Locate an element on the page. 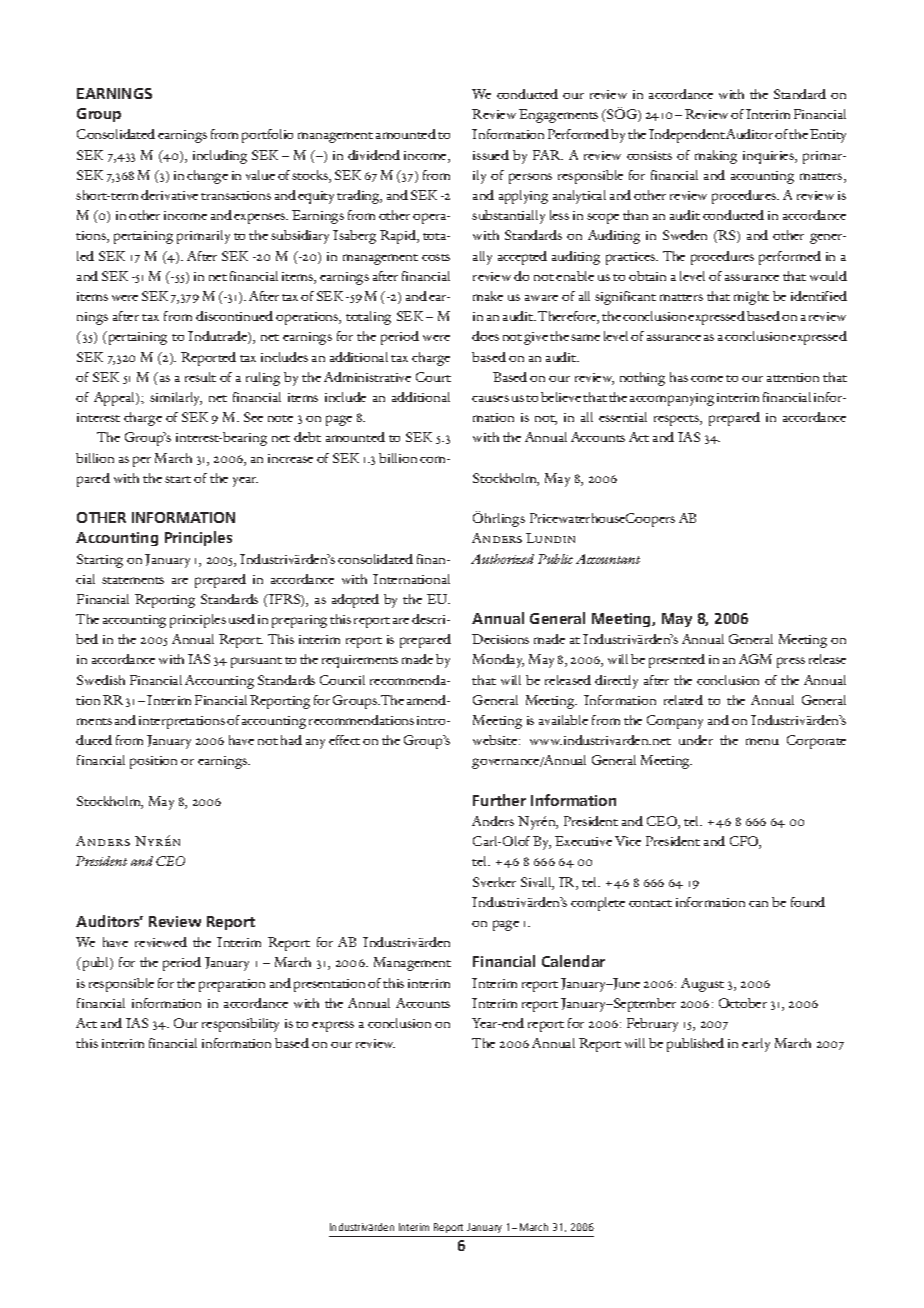 Image resolution: width=924 pixels, height=1308 pixels. respects is located at coordinates (677, 420).
